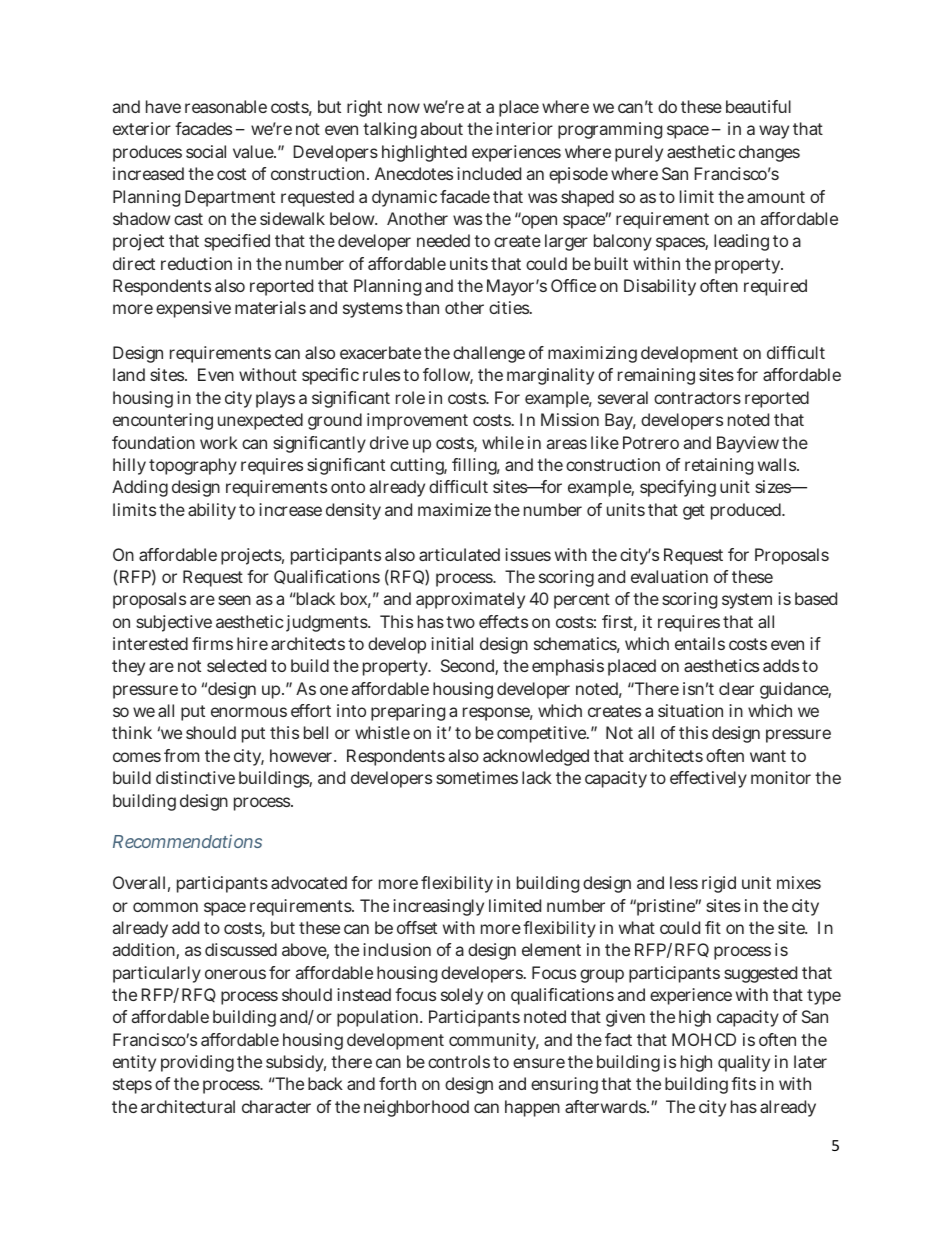 This screenshot has height=1233, width=952. Describe the element at coordinates (719, 884) in the screenshot. I see `rigid` at that location.
